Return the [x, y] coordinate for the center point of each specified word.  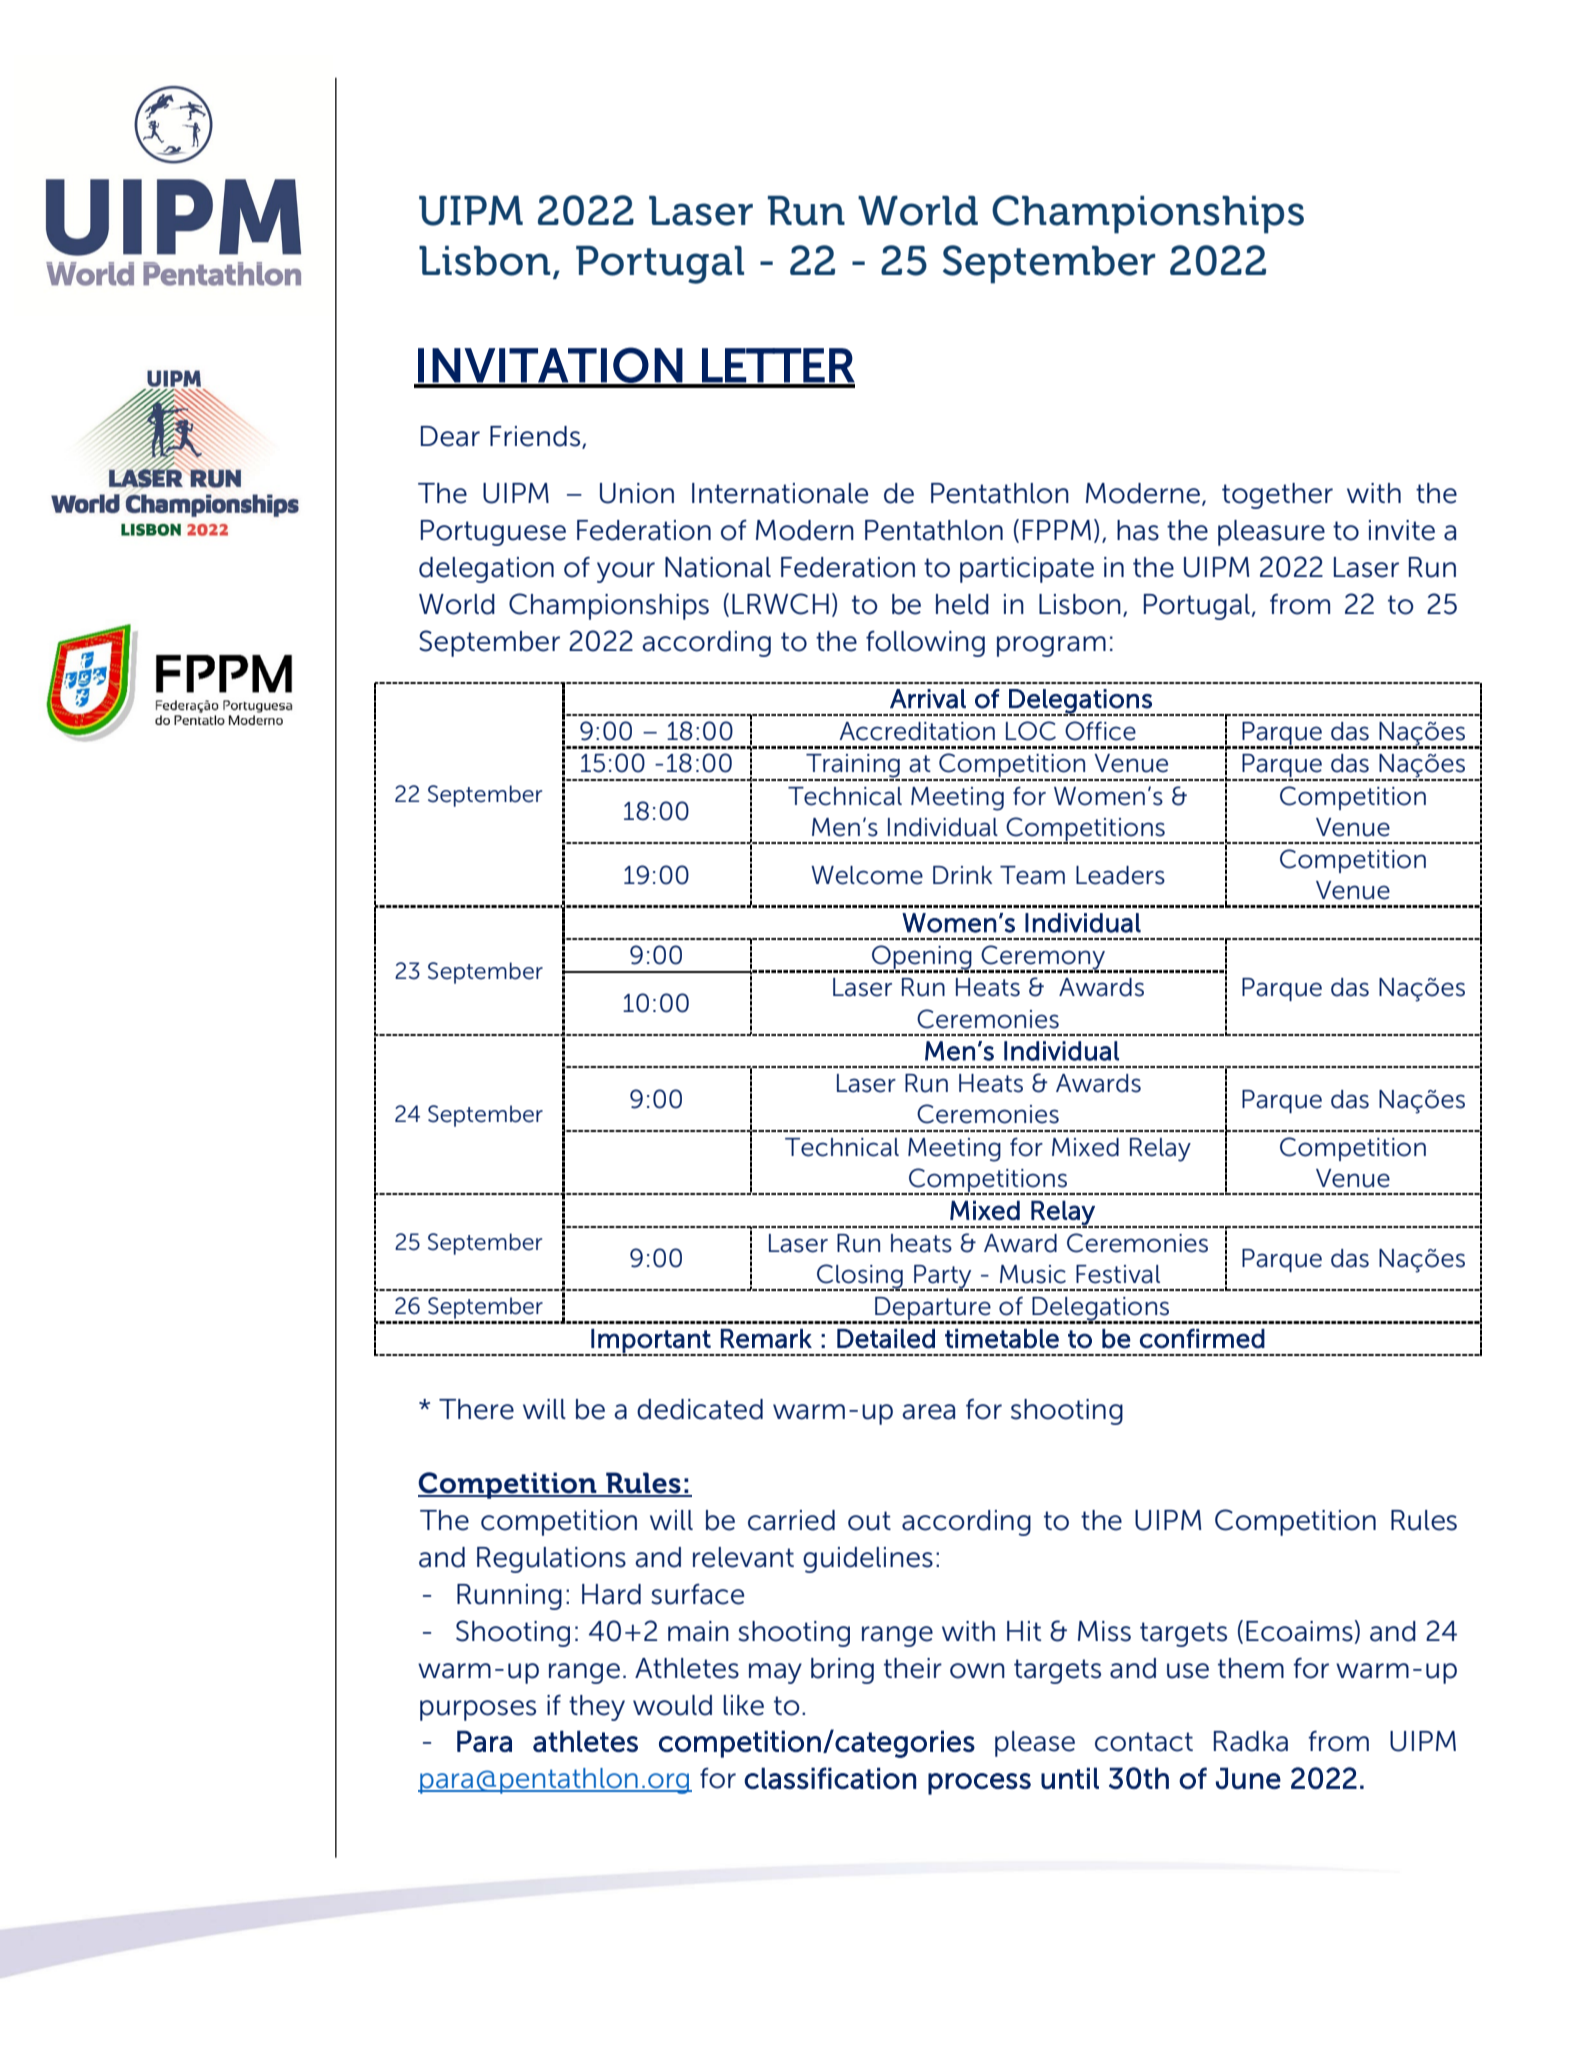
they [597, 1708]
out [869, 1521]
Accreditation [917, 731]
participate [1027, 570]
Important [651, 1342]
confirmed [1202, 1338]
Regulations [551, 1560]
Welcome [867, 875]
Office [1100, 731]
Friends [536, 437]
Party [943, 1278]
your [626, 572]
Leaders [1120, 875]
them [1251, 1668]
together [1277, 496]
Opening [922, 958]
